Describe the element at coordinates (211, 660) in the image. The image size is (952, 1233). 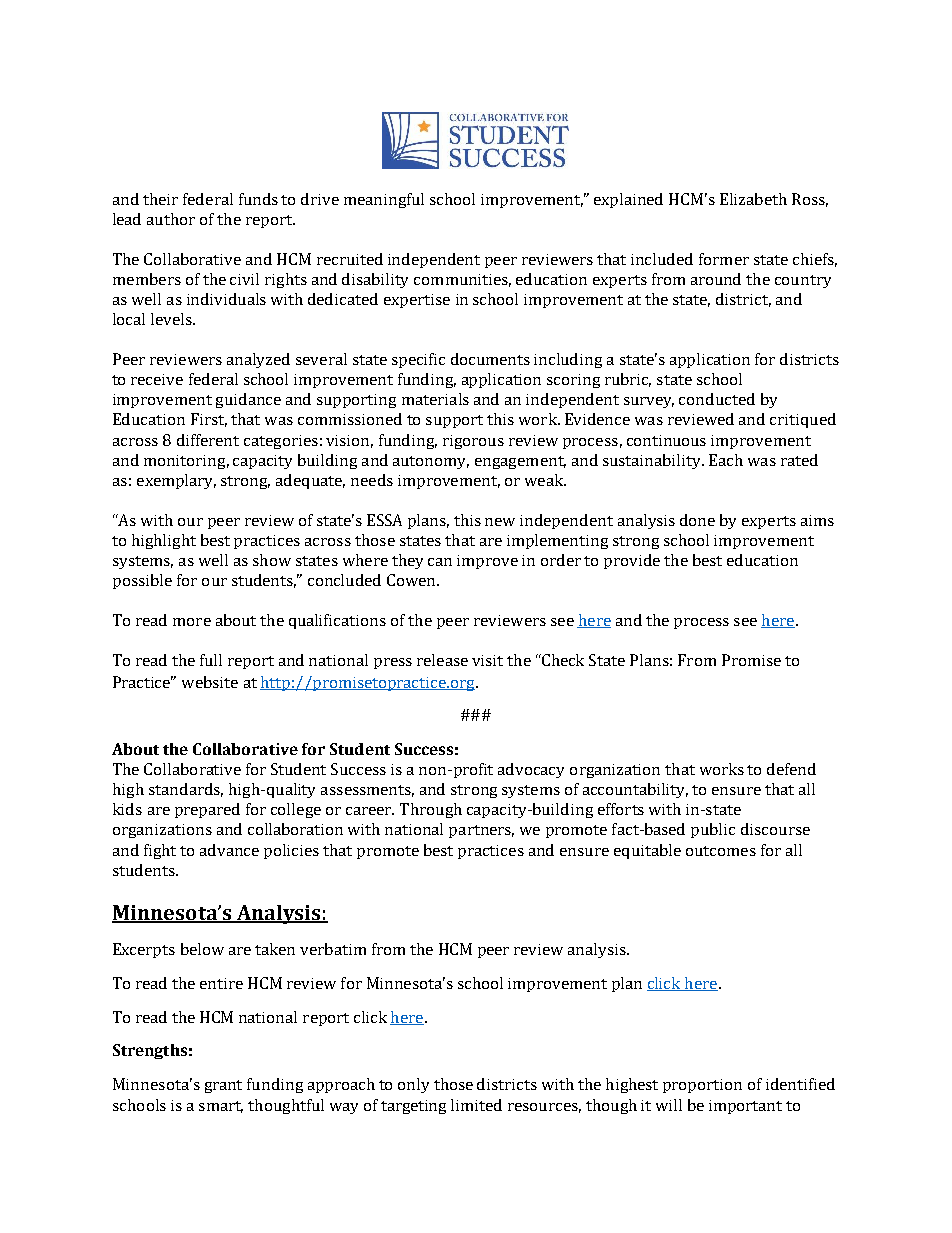
I see `full` at that location.
